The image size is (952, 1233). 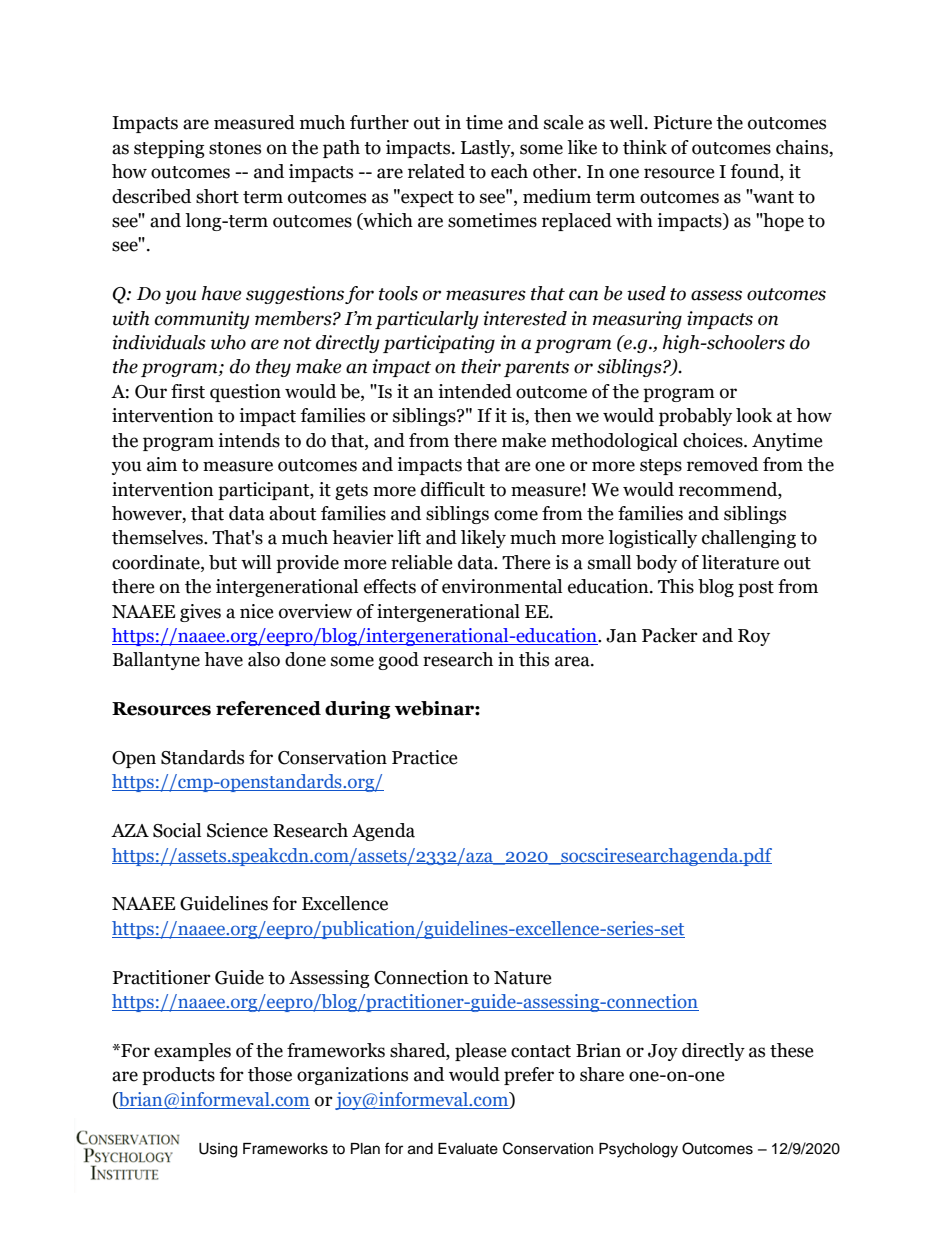 What do you see at coordinates (695, 417) in the screenshot?
I see `probably` at bounding box center [695, 417].
